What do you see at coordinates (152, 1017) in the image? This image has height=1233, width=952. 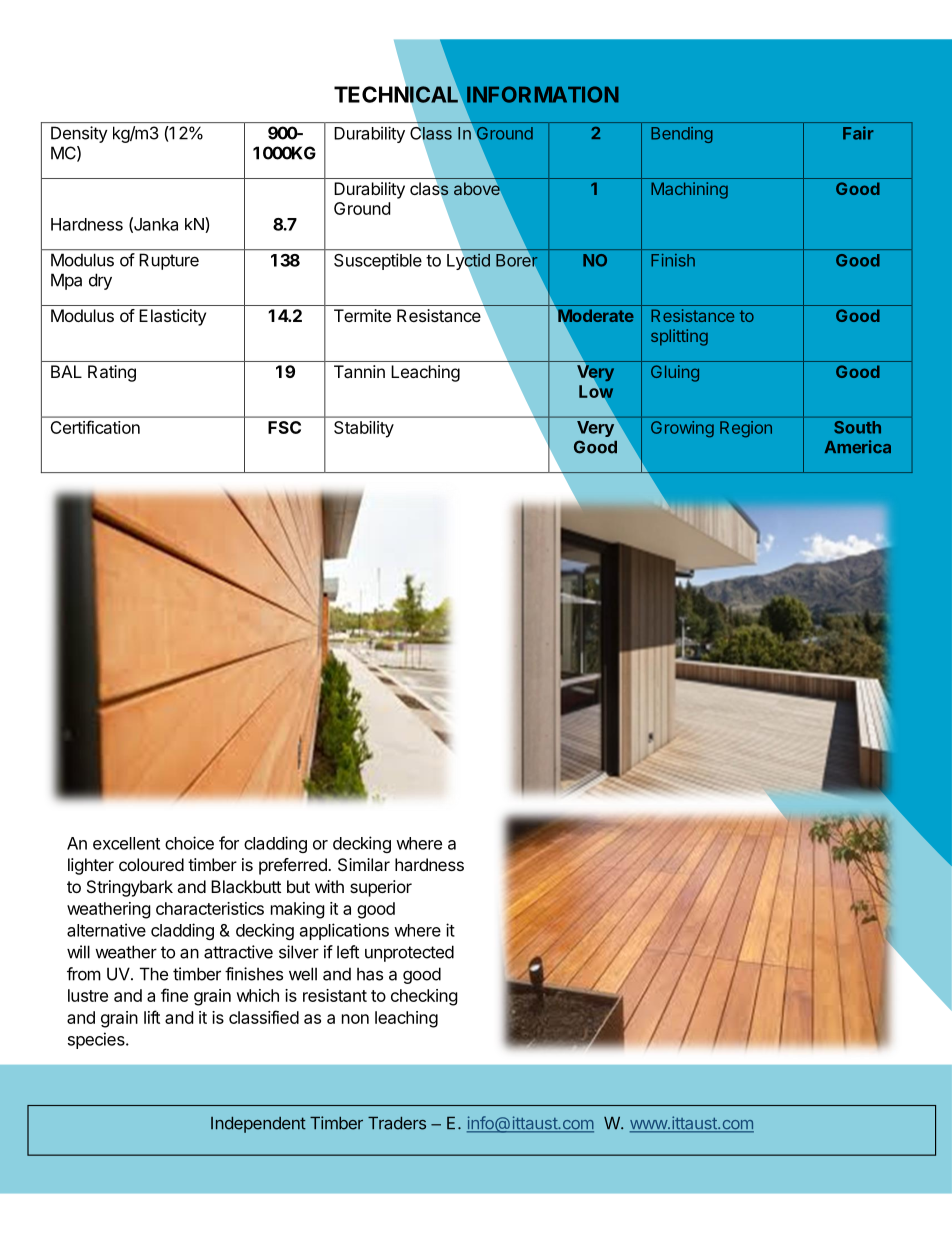 I see `lift` at bounding box center [152, 1017].
